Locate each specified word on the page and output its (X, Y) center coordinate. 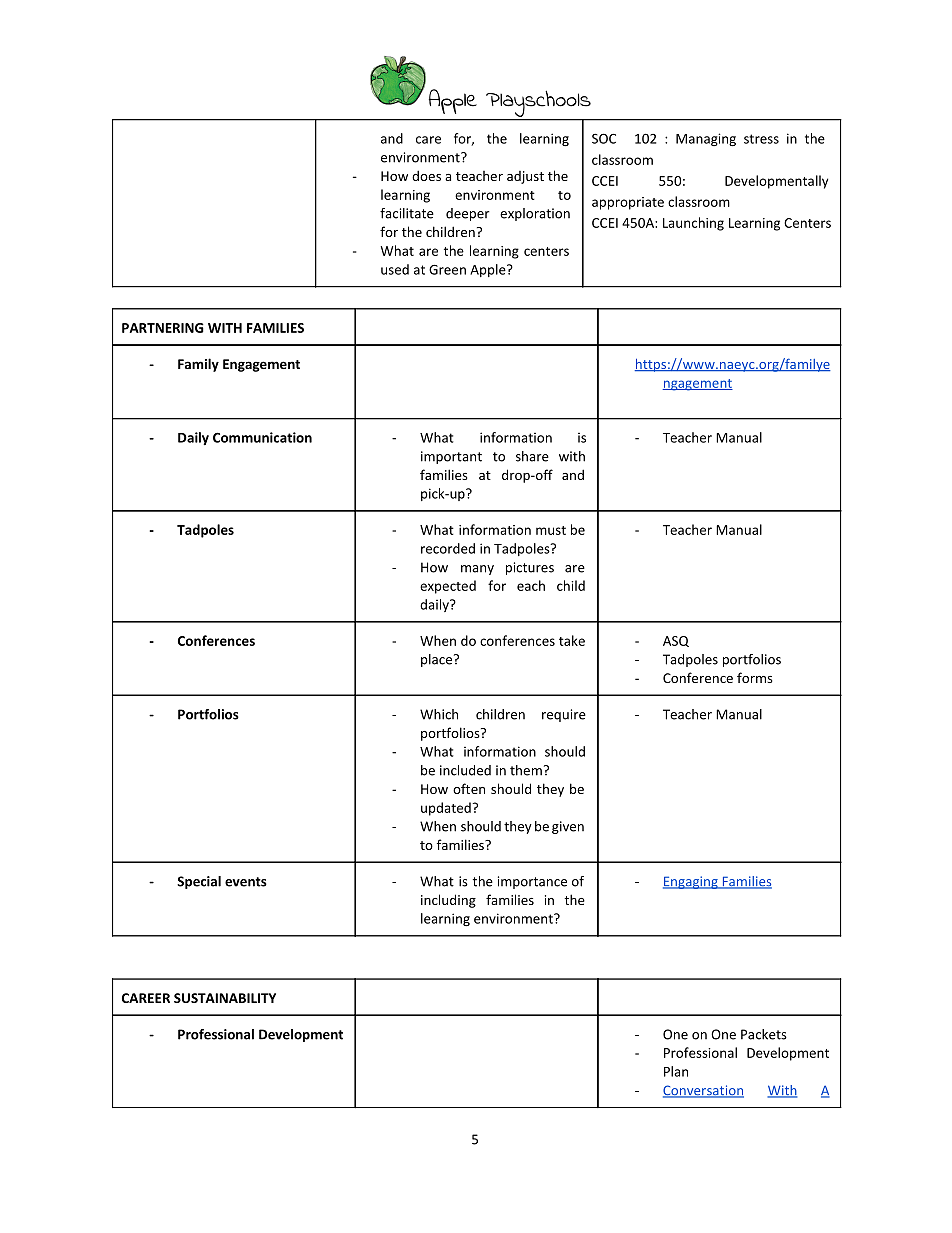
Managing (706, 139)
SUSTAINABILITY (225, 998)
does (426, 175)
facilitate (407, 213)
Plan (676, 1071)
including (448, 901)
